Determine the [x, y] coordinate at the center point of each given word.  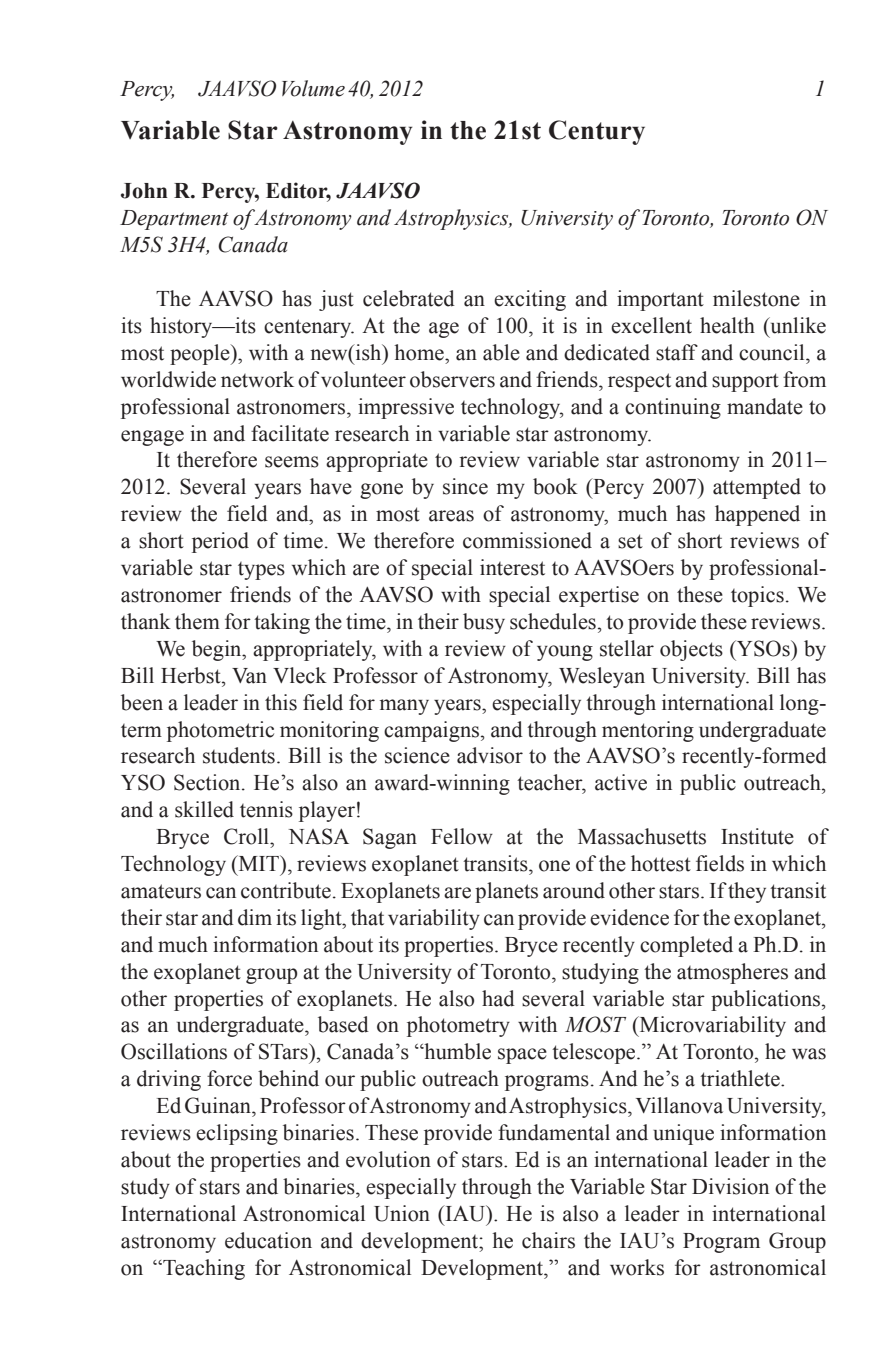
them [197, 621]
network [257, 379]
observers [452, 379]
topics [757, 596]
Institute [757, 836]
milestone [756, 298]
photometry [458, 1026]
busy [484, 623]
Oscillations [174, 1051]
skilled [204, 809]
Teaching [203, 1269]
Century [597, 132]
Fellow [462, 836]
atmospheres [732, 973]
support [745, 382]
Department [174, 220]
